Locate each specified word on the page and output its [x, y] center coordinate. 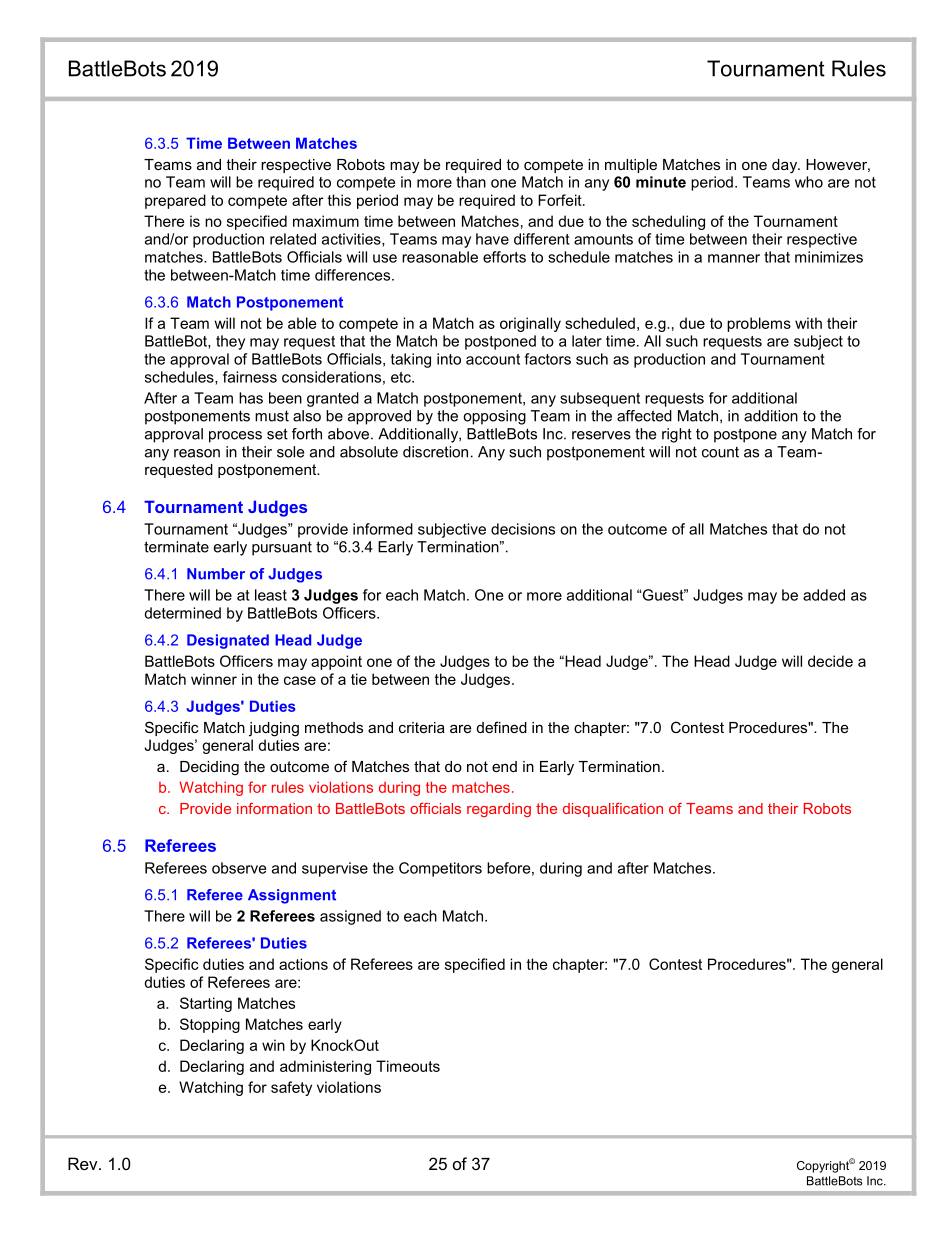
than [471, 182]
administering [325, 1067]
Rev [84, 1163]
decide [830, 661]
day [785, 166]
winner [214, 679]
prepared [175, 201]
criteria [422, 727]
